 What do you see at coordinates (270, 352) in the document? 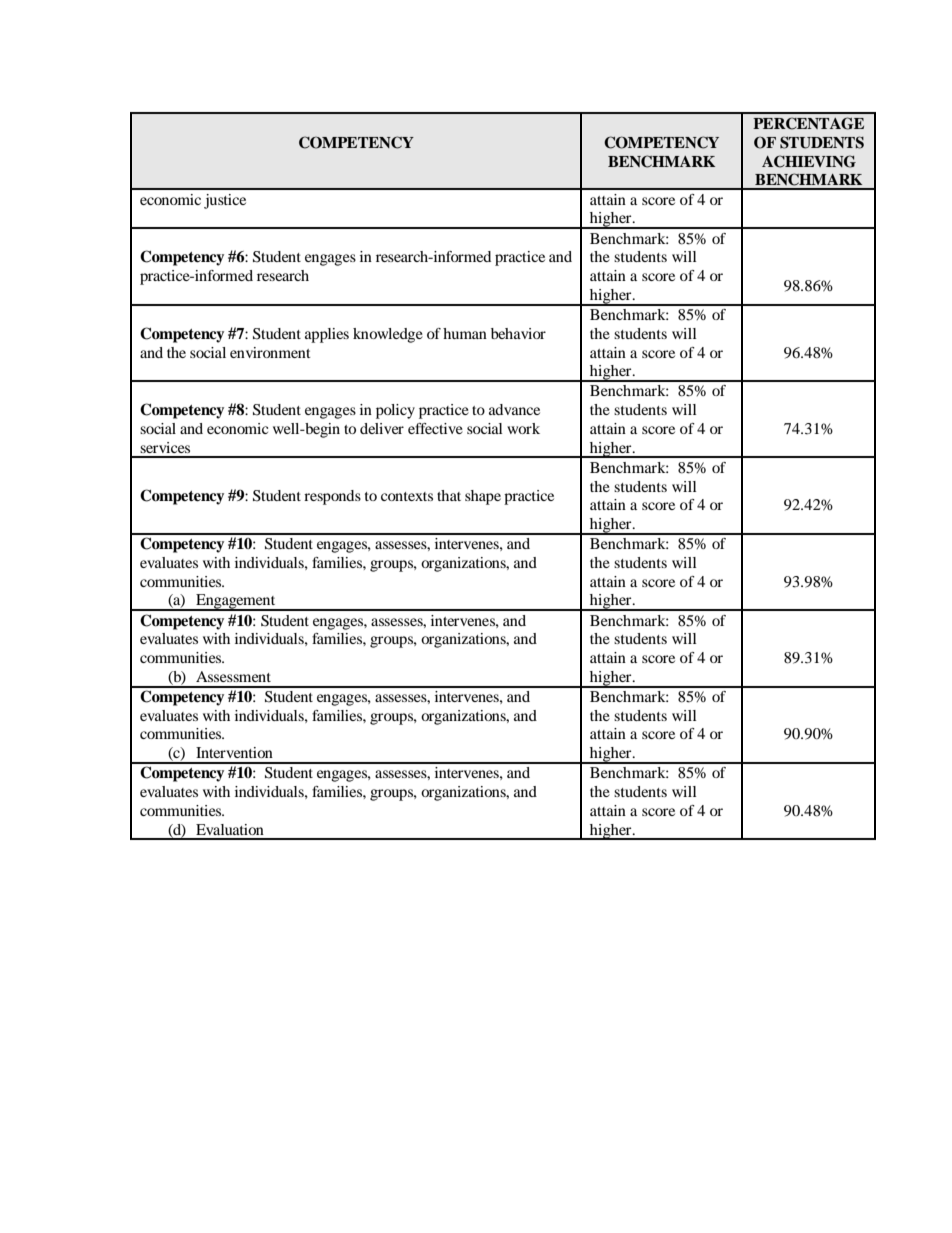
I see `environment` at bounding box center [270, 352].
